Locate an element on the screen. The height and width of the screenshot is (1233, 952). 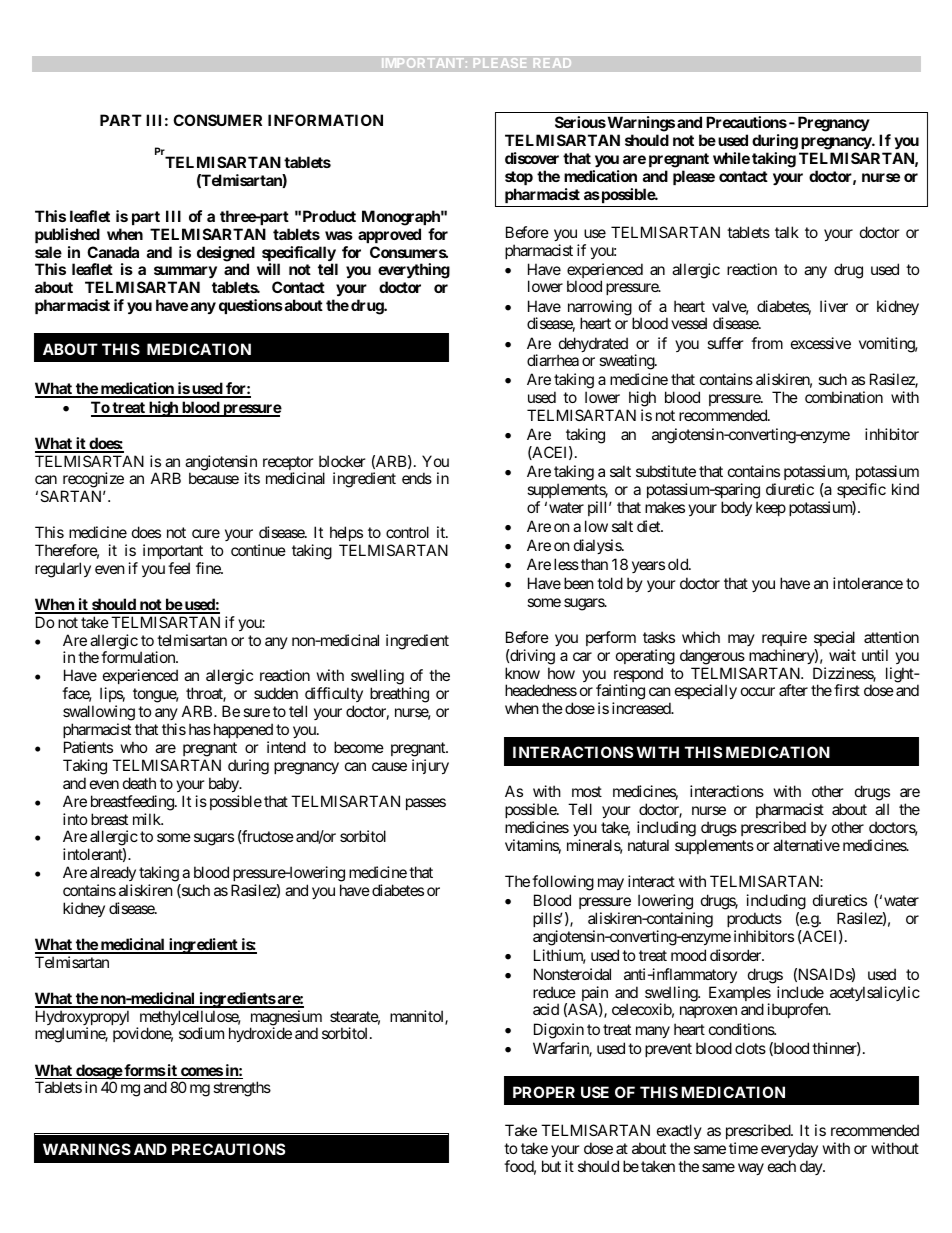
PROPER is located at coordinates (544, 1092).
